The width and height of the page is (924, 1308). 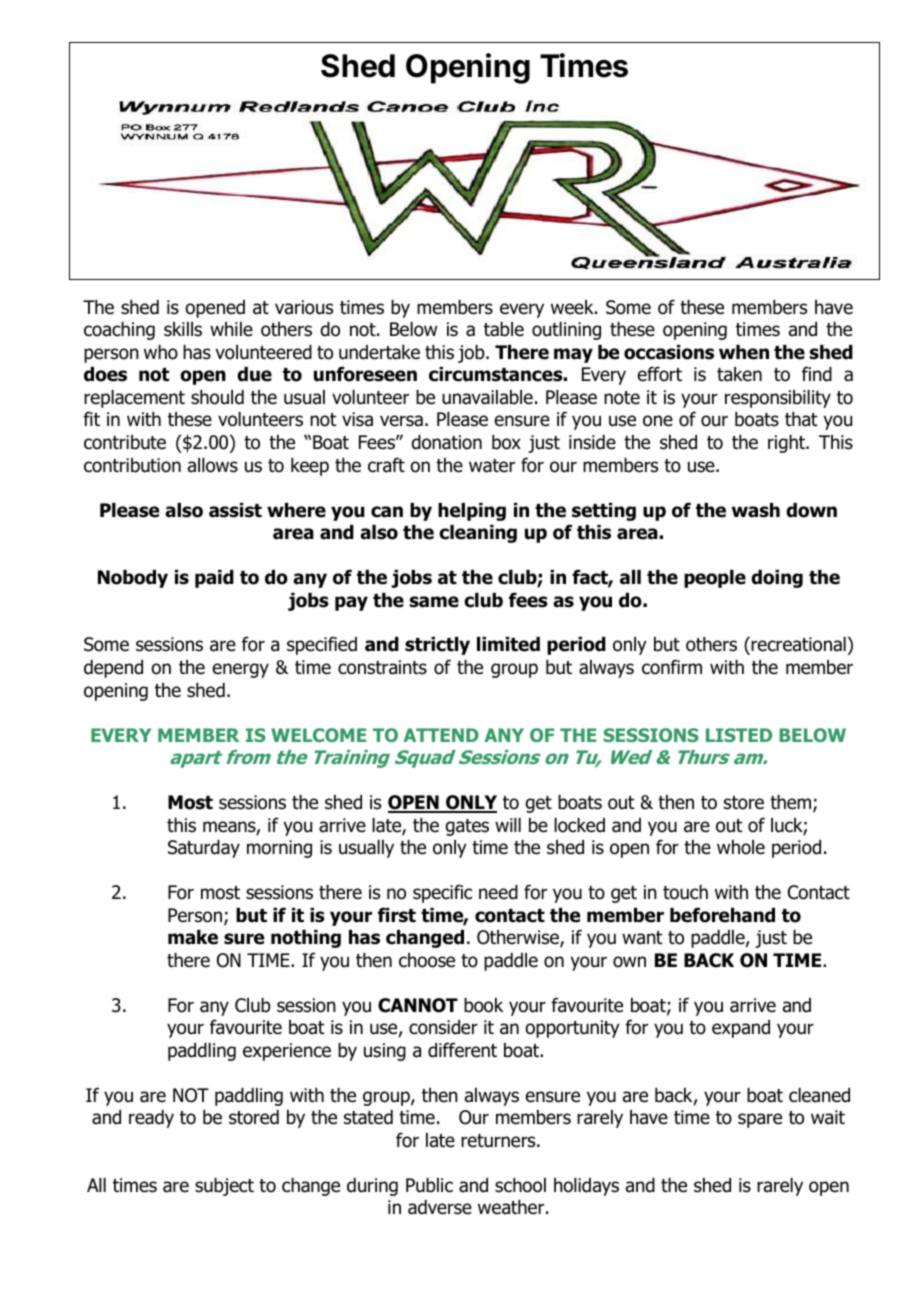 What do you see at coordinates (429, 1185) in the page?
I see `Public` at bounding box center [429, 1185].
